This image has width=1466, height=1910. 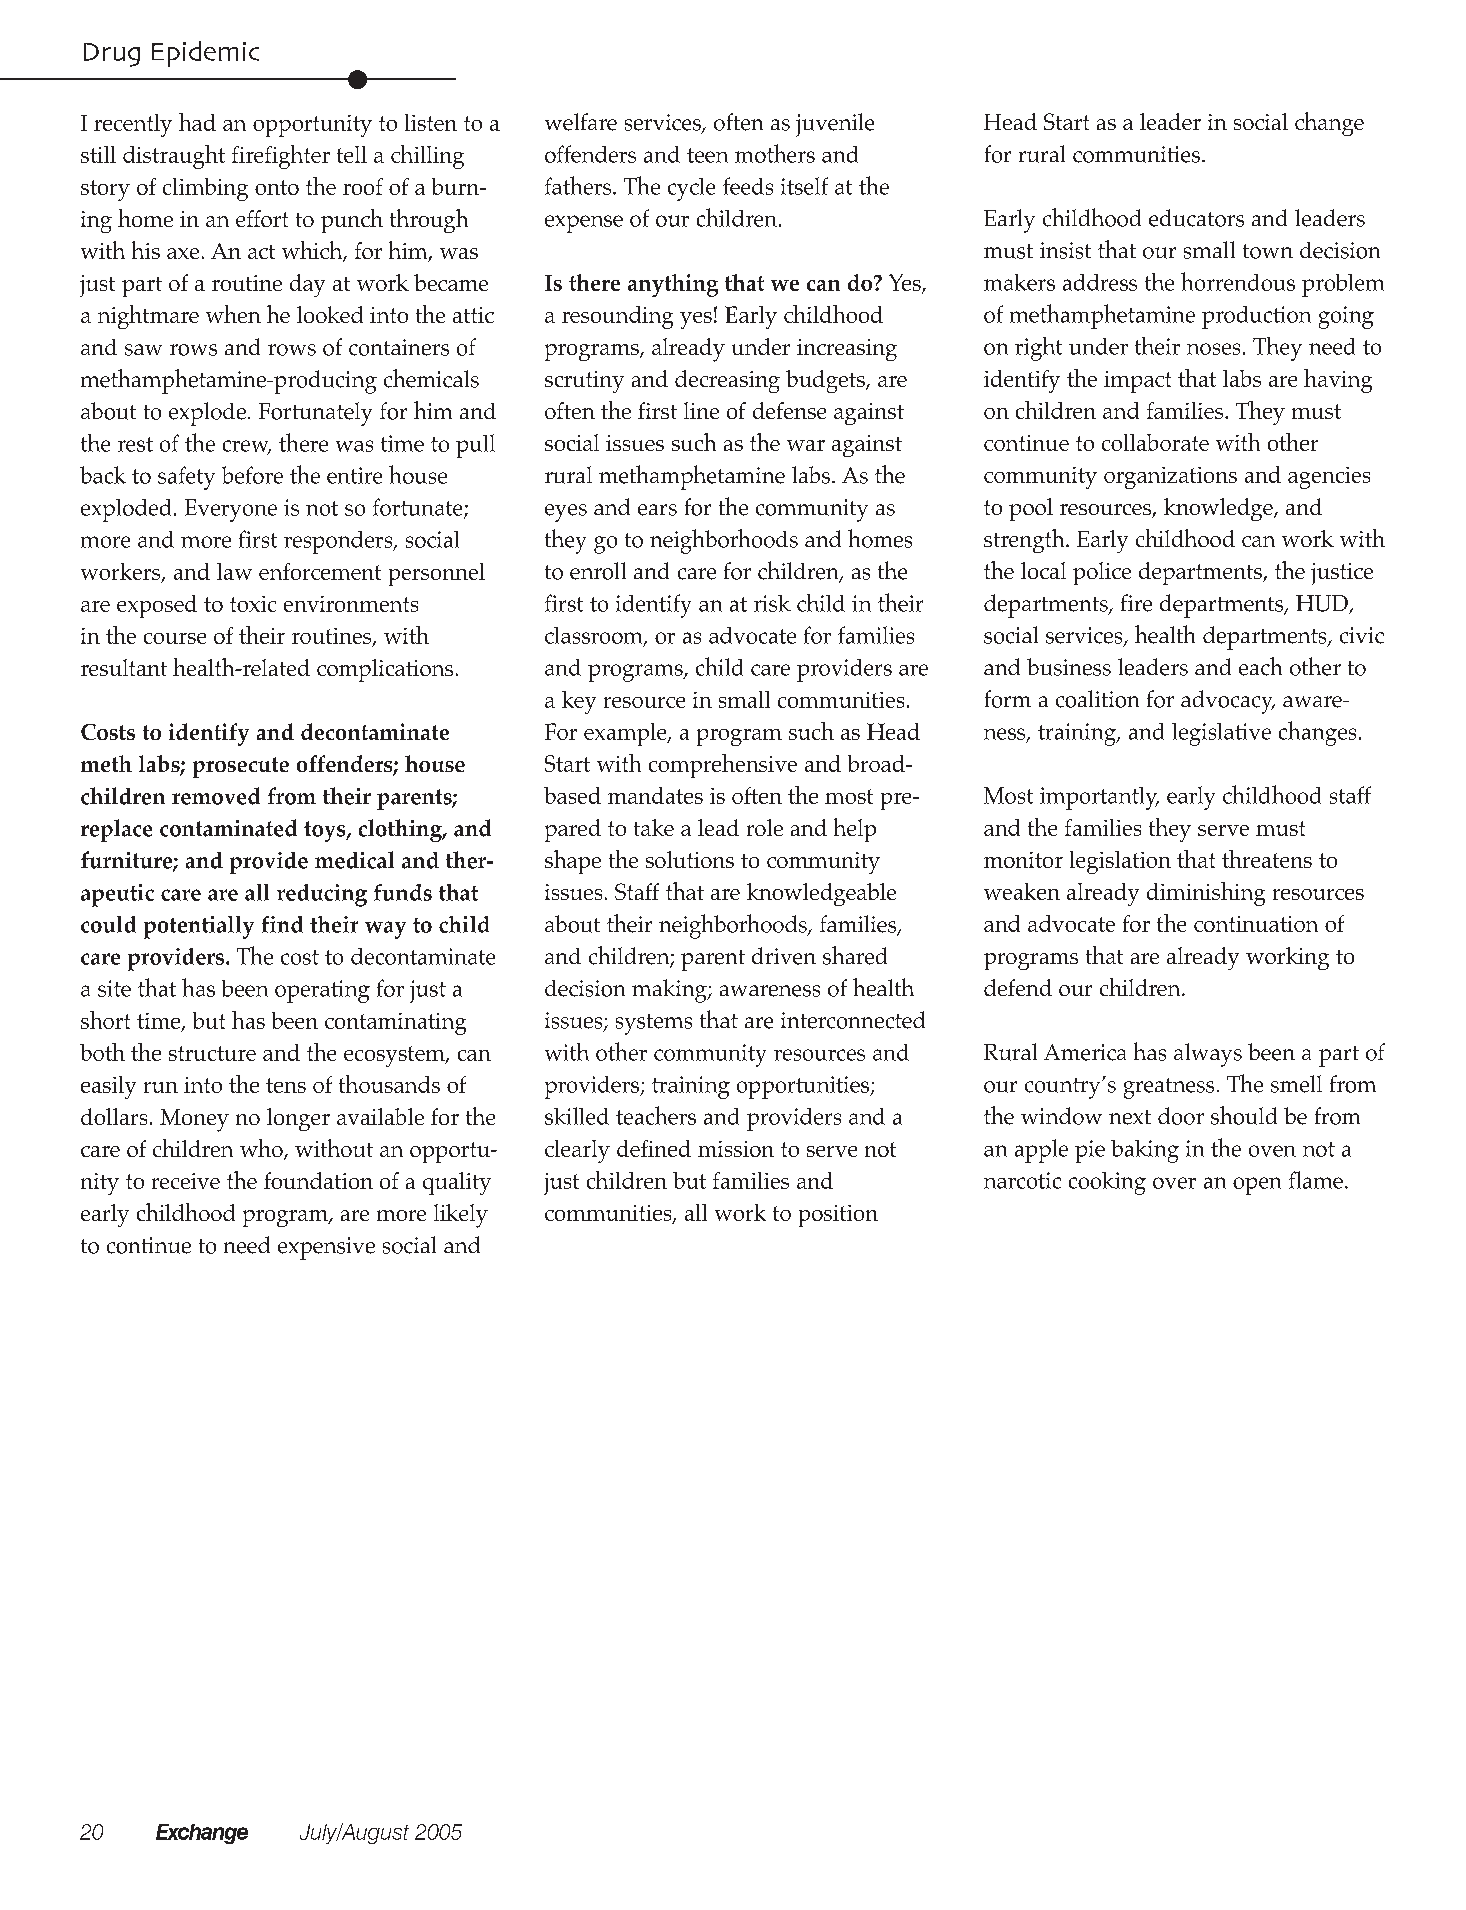 I want to click on juvenile, so click(x=835, y=125).
